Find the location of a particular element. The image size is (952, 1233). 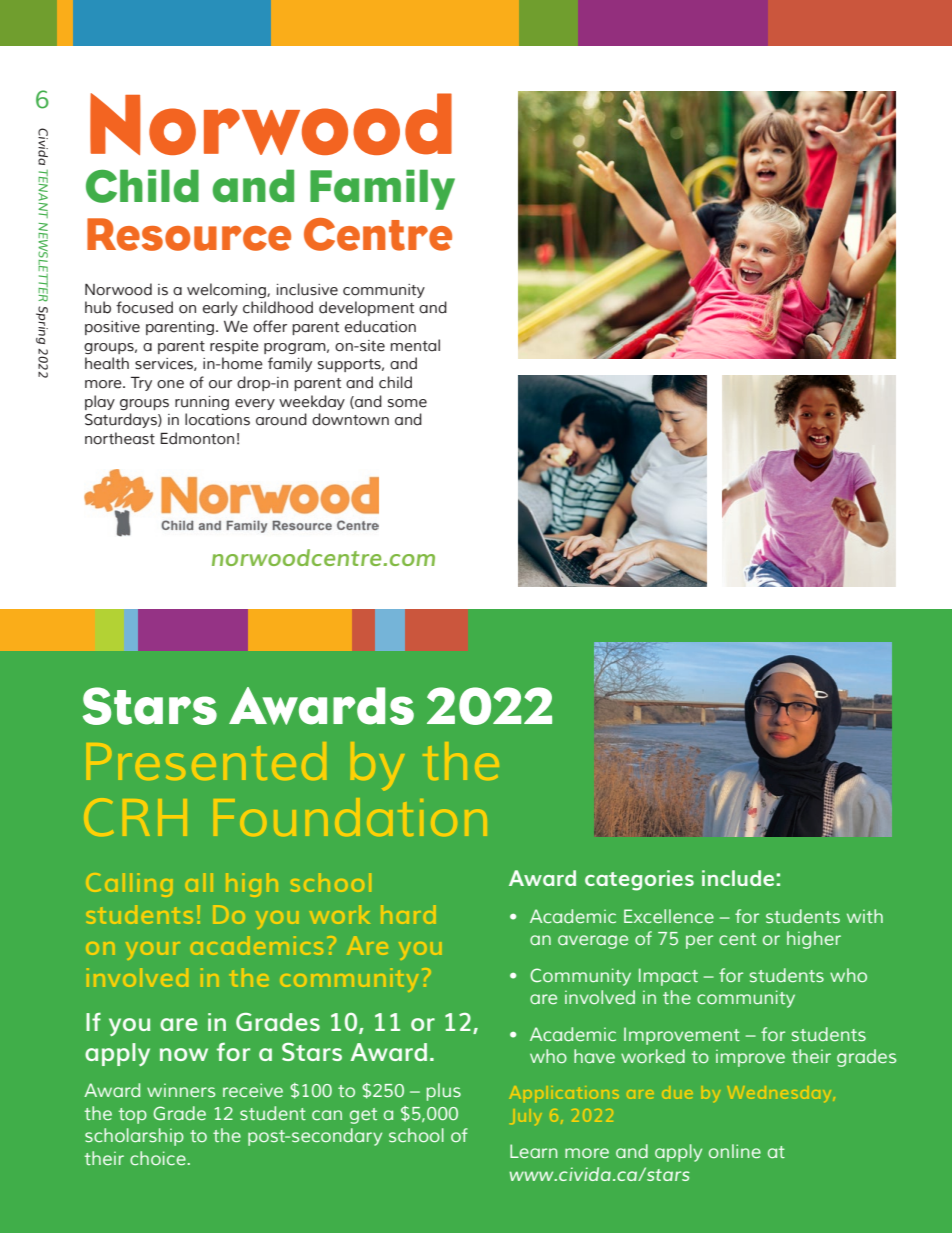

mental is located at coordinates (415, 345).
